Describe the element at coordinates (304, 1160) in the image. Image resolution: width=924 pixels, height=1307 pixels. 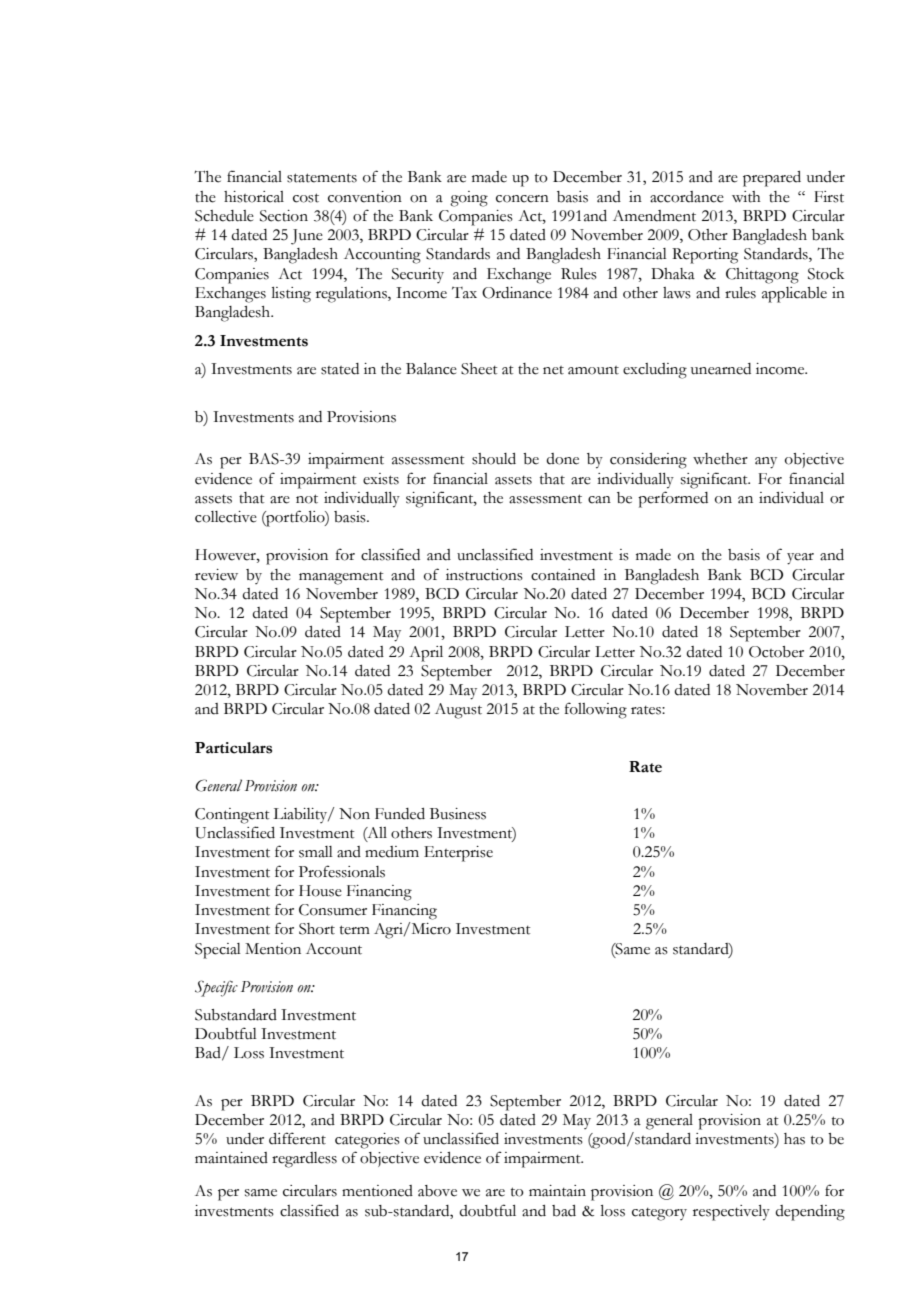
I see `regardless` at that location.
